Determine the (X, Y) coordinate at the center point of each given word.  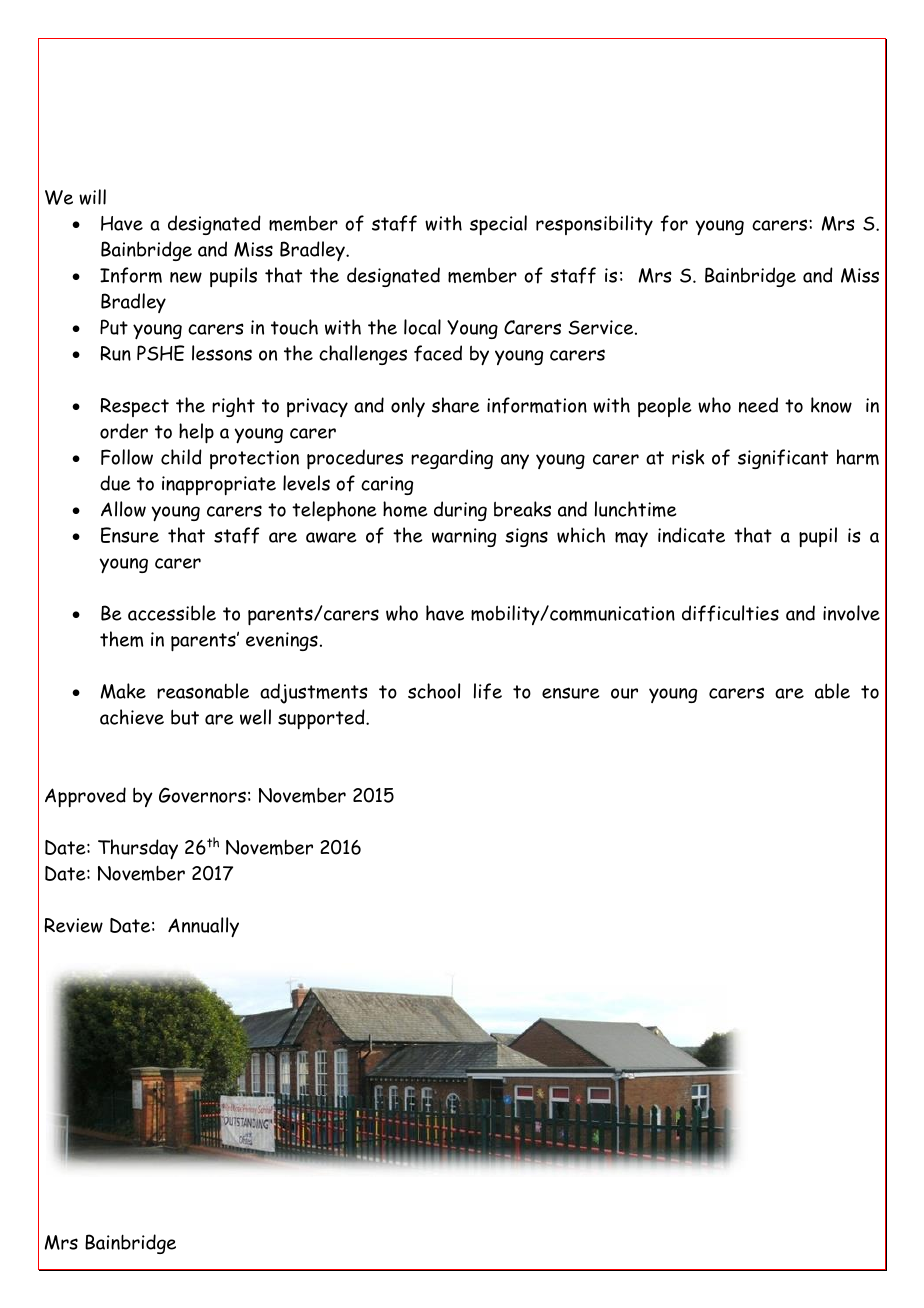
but (185, 717)
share (456, 405)
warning (464, 537)
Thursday (138, 849)
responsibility (594, 225)
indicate (691, 535)
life (488, 691)
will (92, 197)
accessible (172, 613)
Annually (203, 927)
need (758, 405)
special (498, 225)
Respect (135, 407)
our (624, 693)
